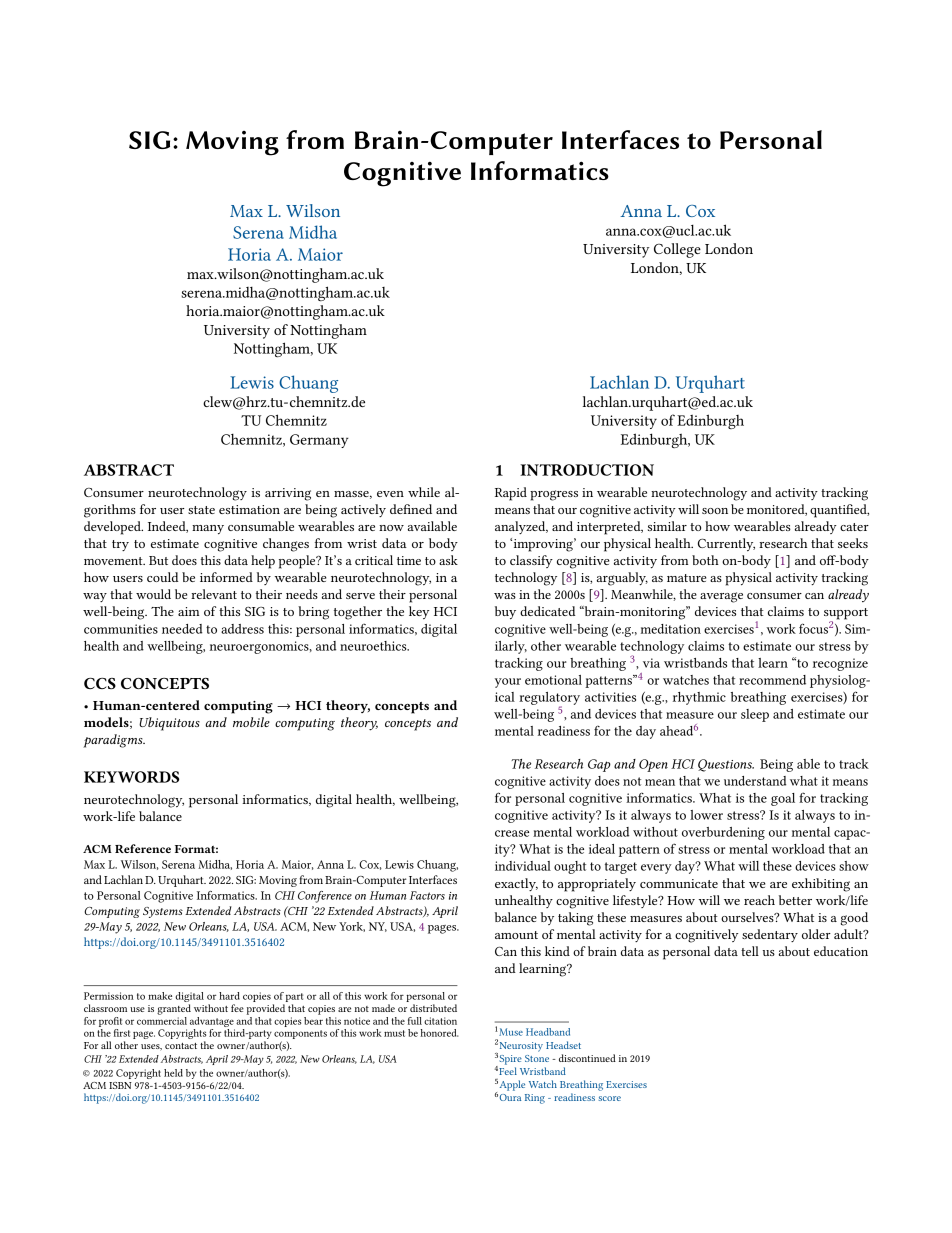 This page has height=1233, width=952. I want to click on recommend, so click(772, 680).
